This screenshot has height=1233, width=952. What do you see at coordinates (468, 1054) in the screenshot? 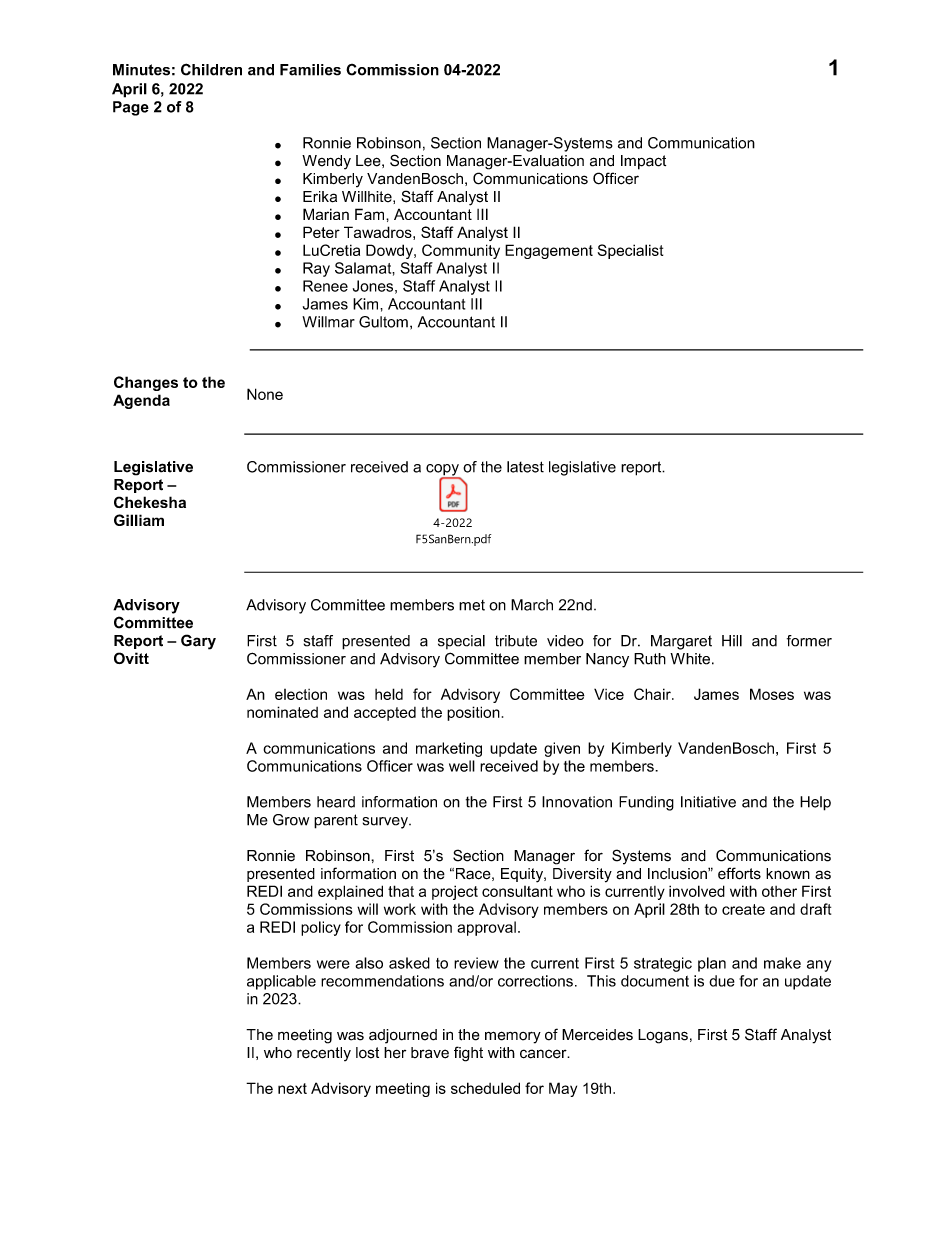
I see `fight` at bounding box center [468, 1054].
